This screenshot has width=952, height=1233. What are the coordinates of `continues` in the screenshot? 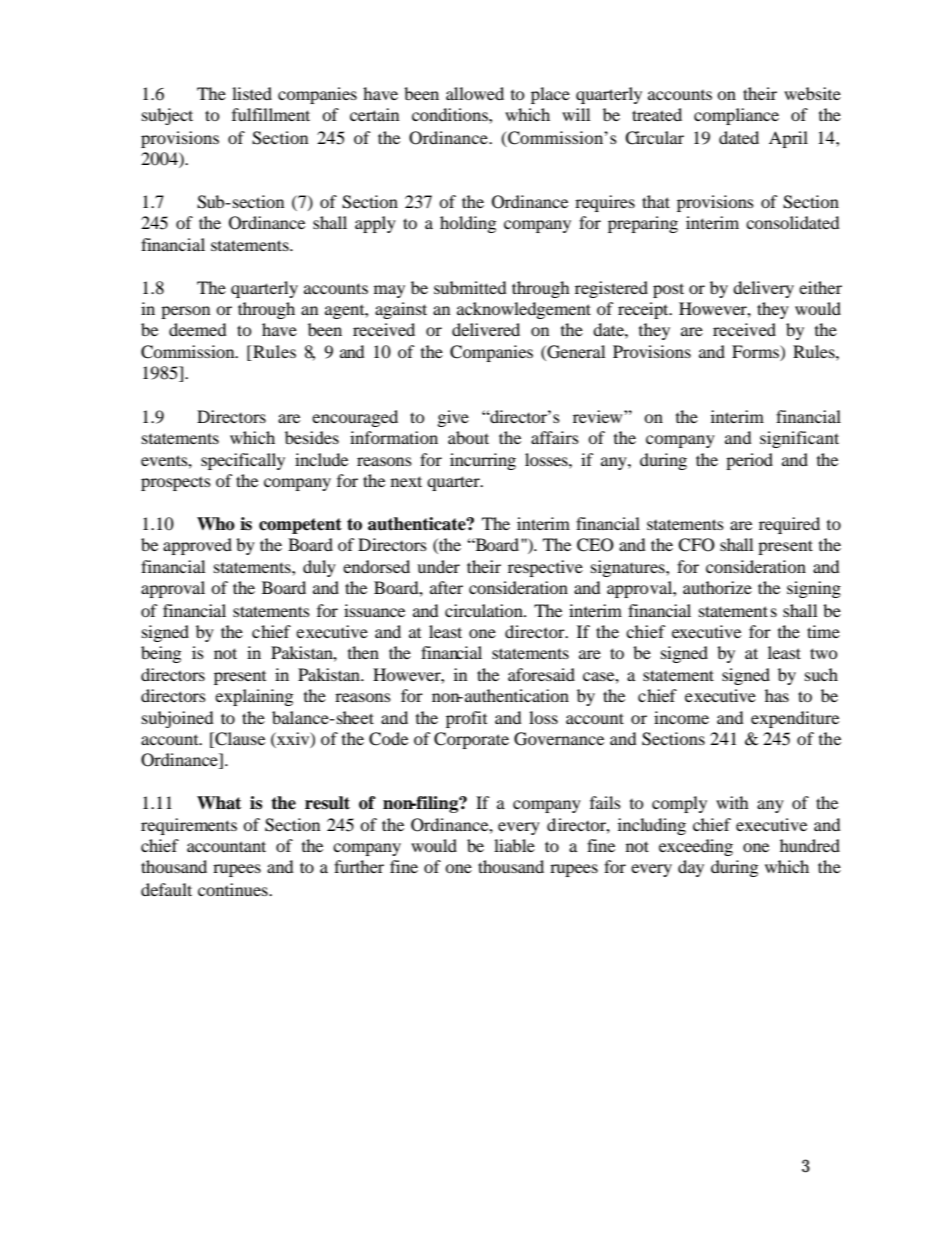 It's located at (234, 889).
